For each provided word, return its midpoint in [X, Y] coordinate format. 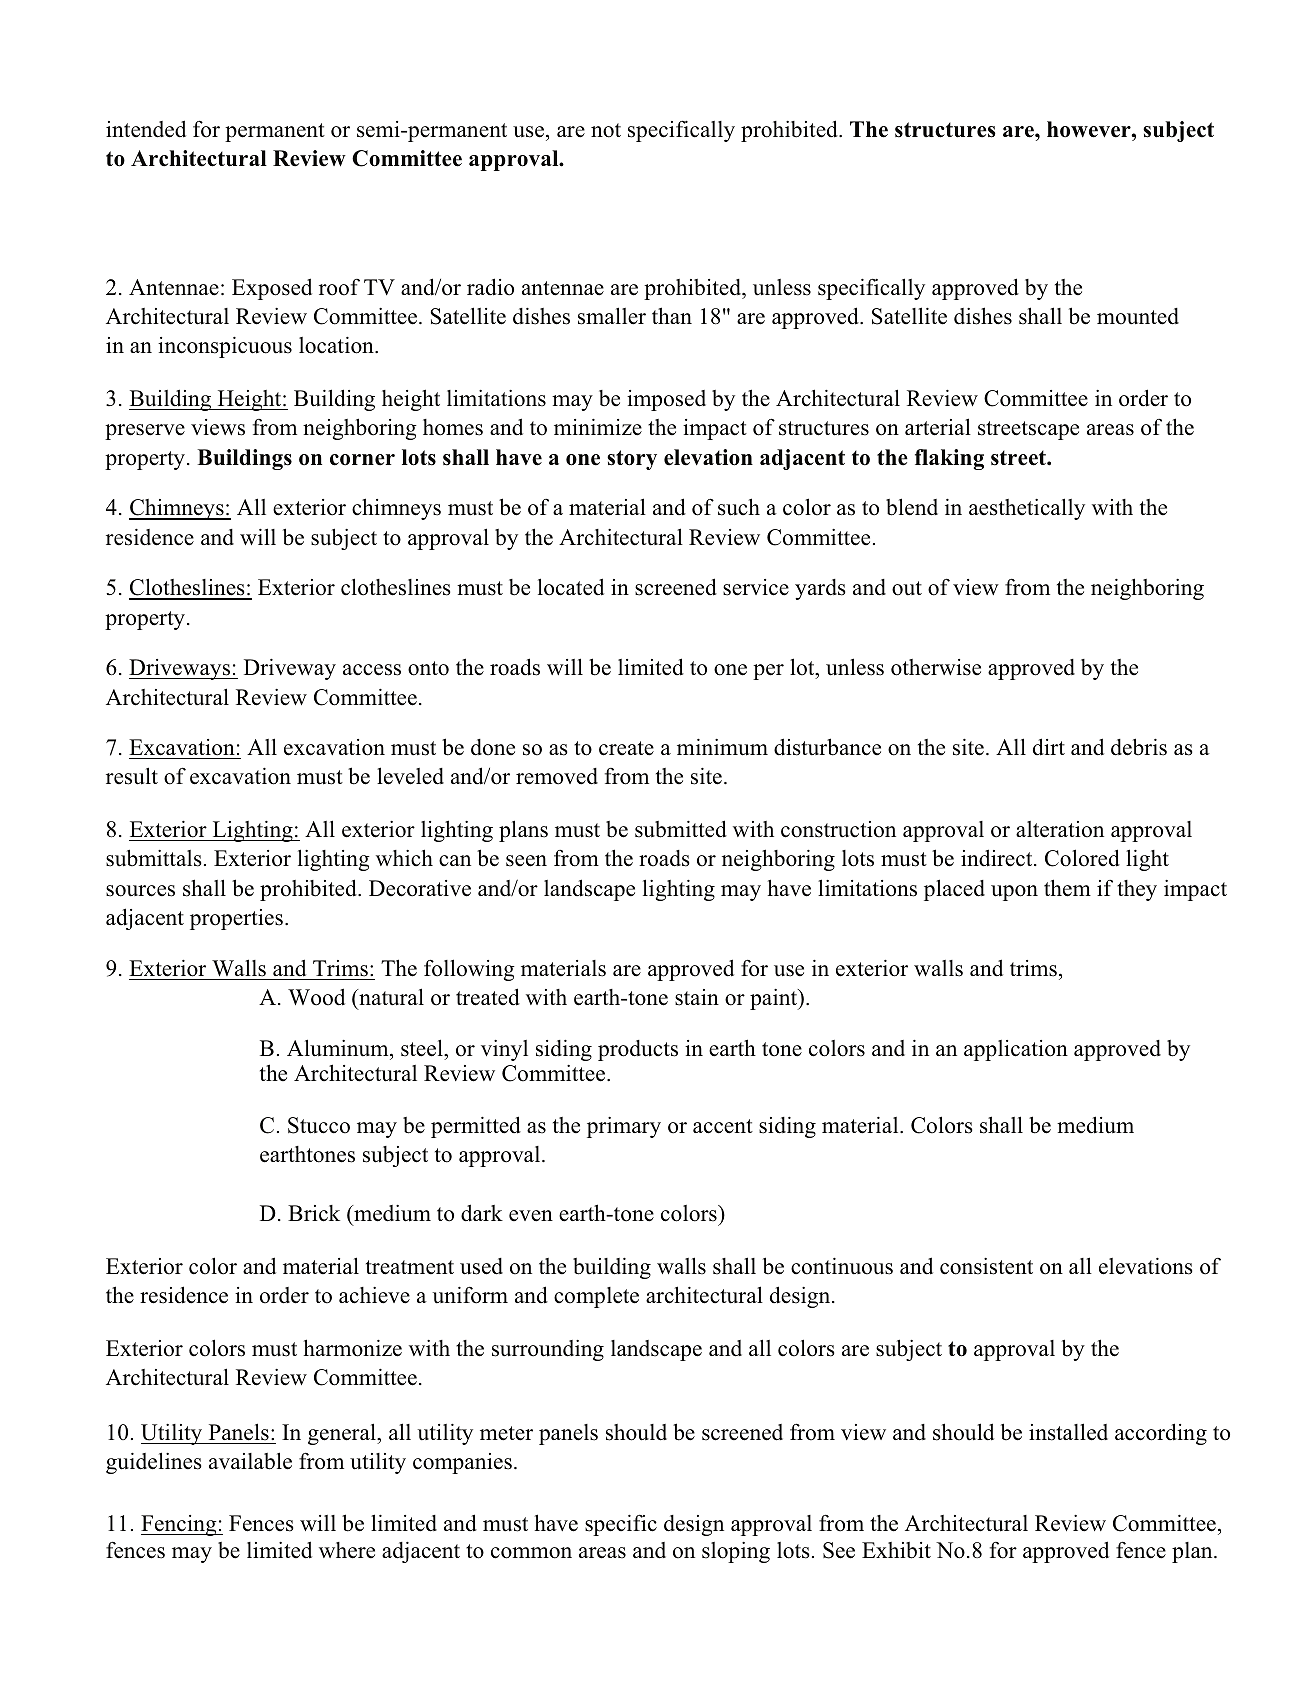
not [606, 130]
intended [146, 129]
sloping [736, 1552]
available [250, 1461]
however [1090, 129]
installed [1068, 1432]
